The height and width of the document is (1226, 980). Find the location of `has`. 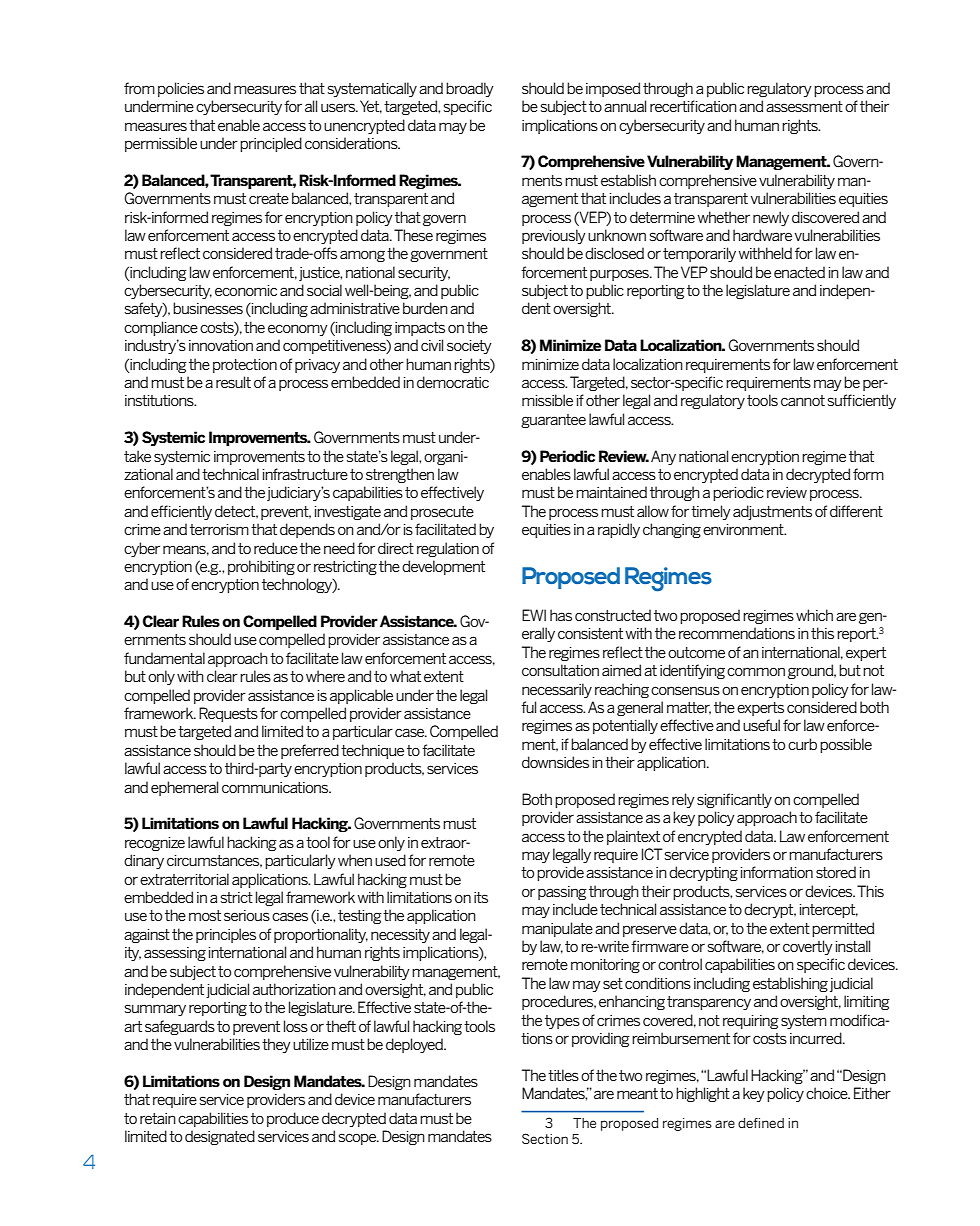

has is located at coordinates (561, 615).
